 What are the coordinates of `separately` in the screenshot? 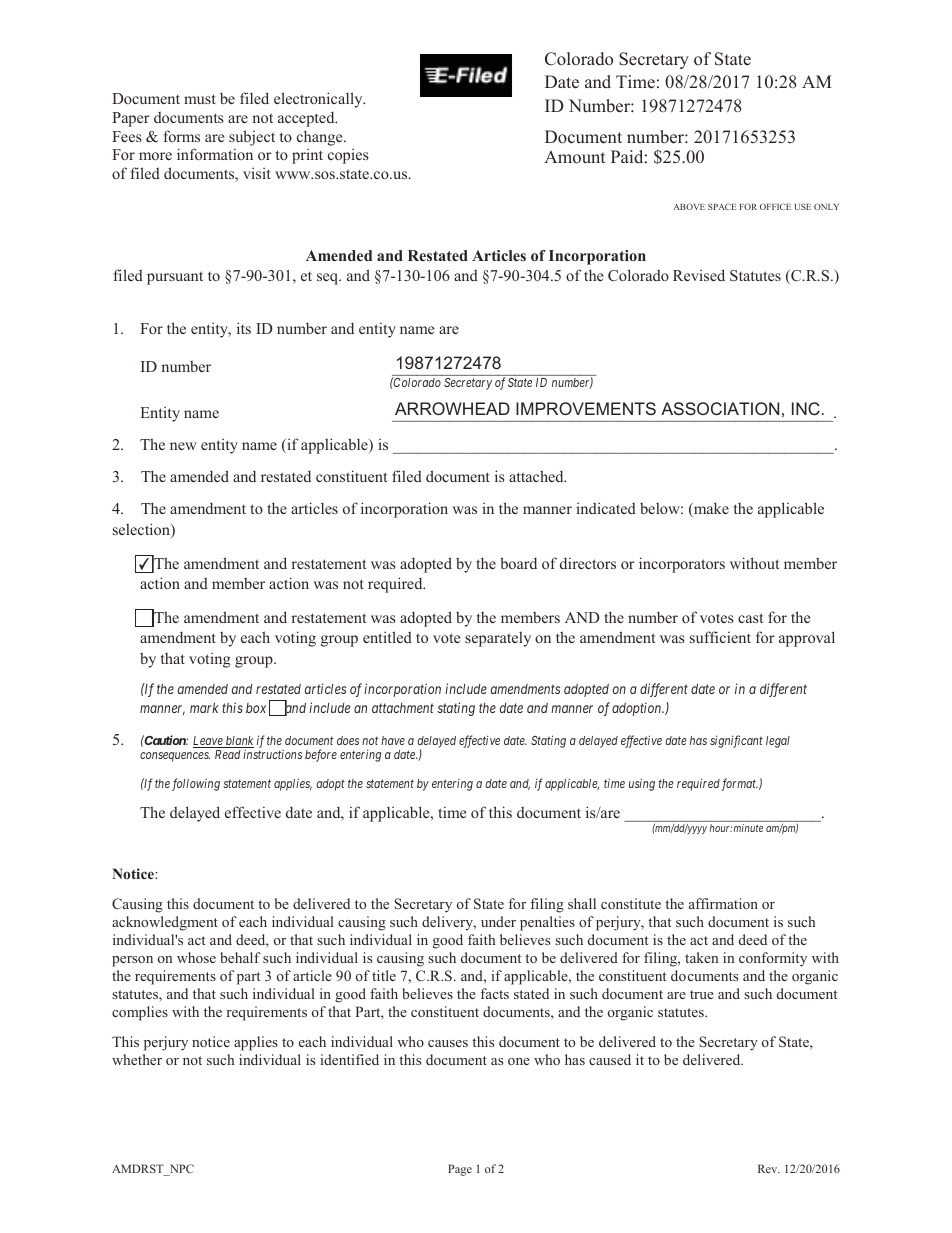 It's located at (498, 639).
